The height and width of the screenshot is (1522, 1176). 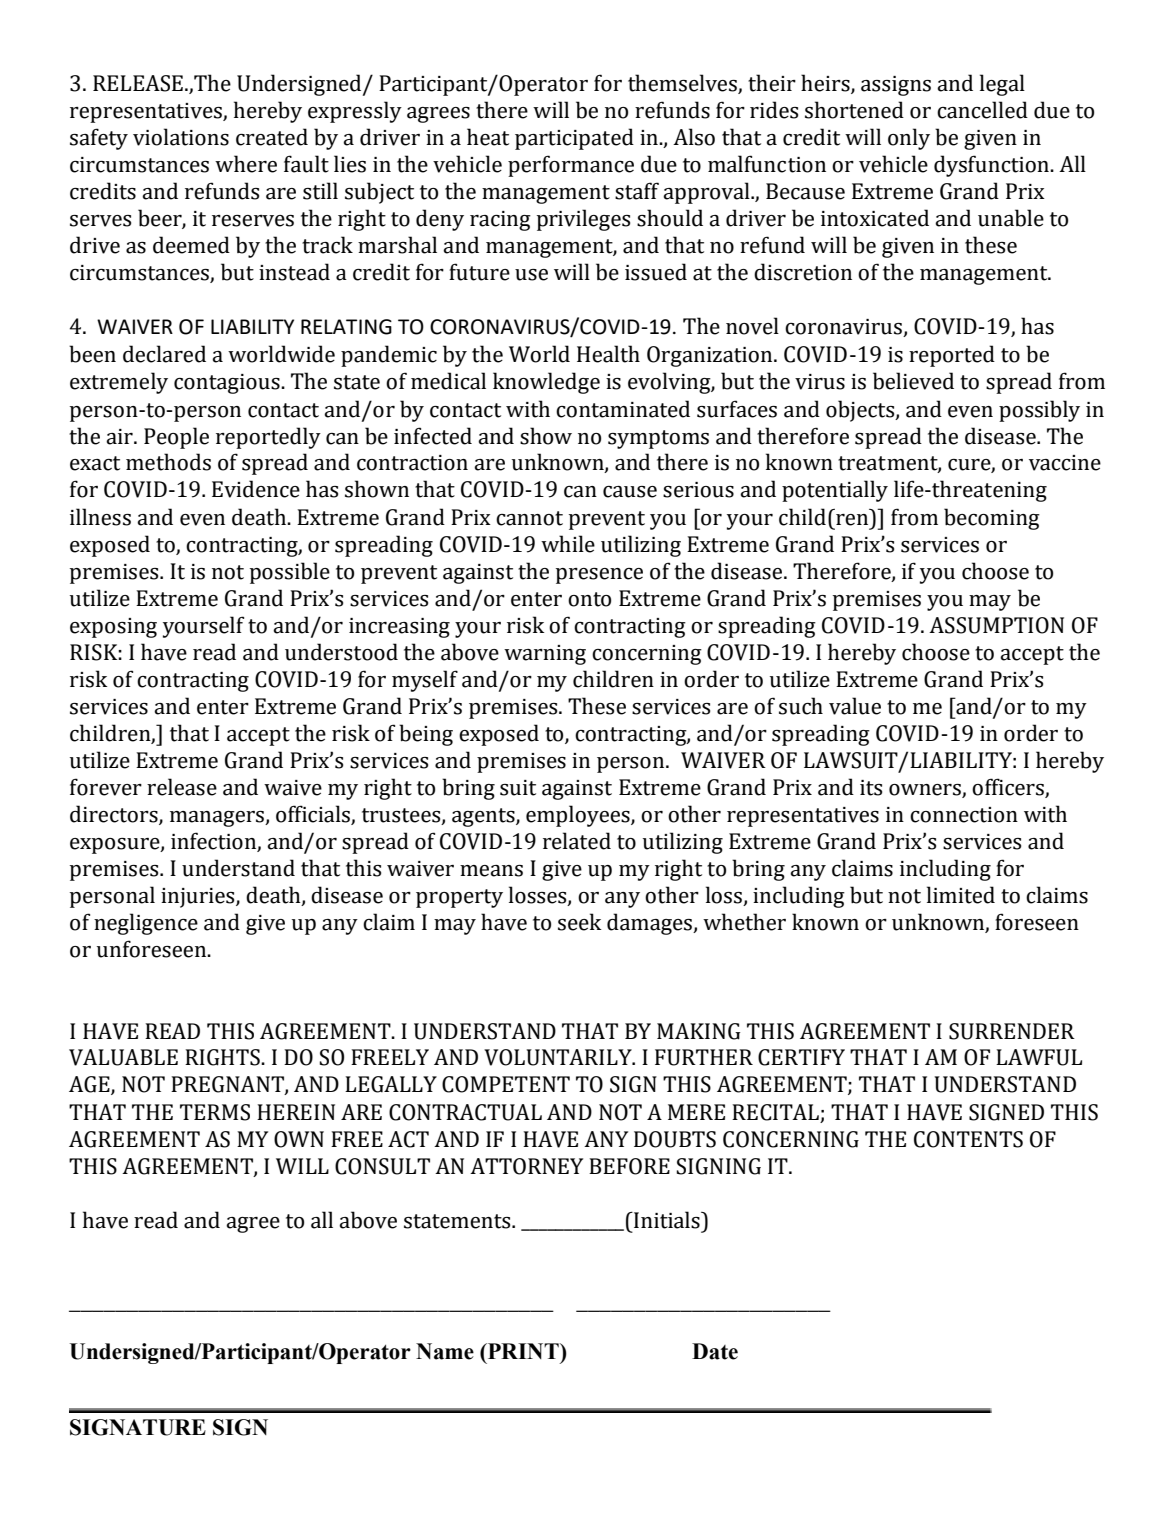 I want to click on believed, so click(x=913, y=381).
